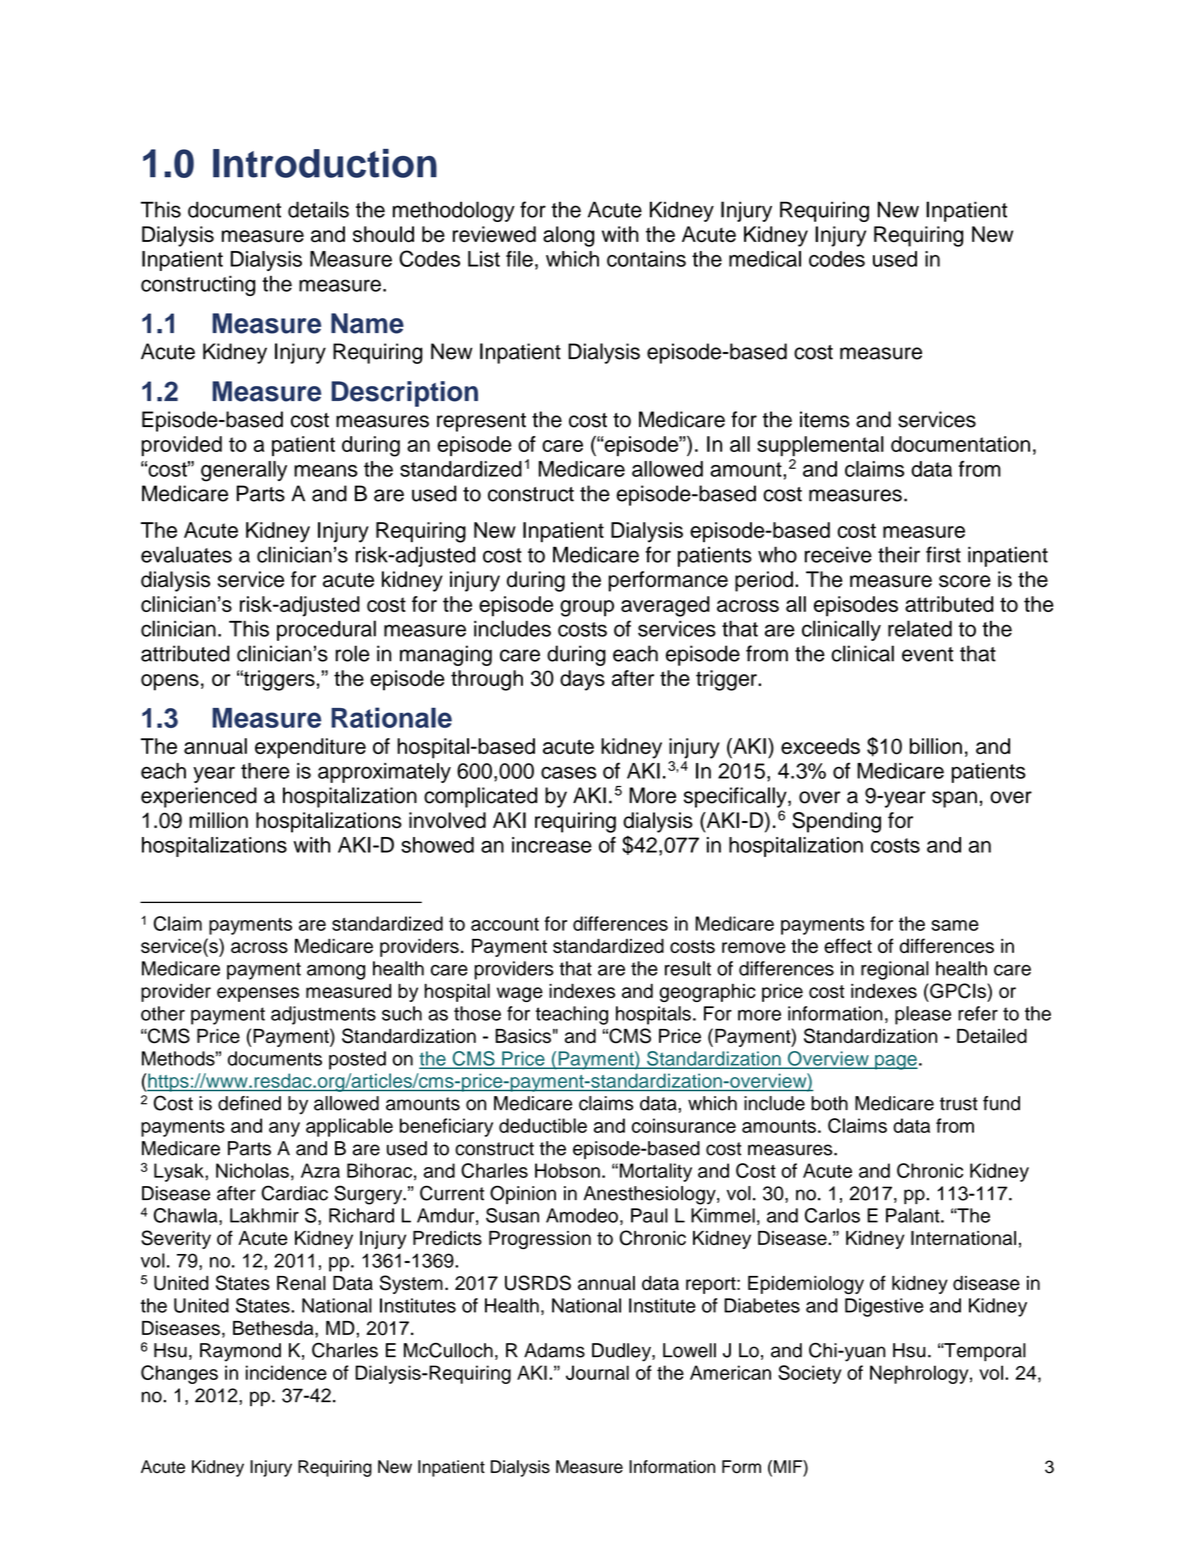 The height and width of the screenshot is (1547, 1195). I want to click on cases, so click(568, 772).
